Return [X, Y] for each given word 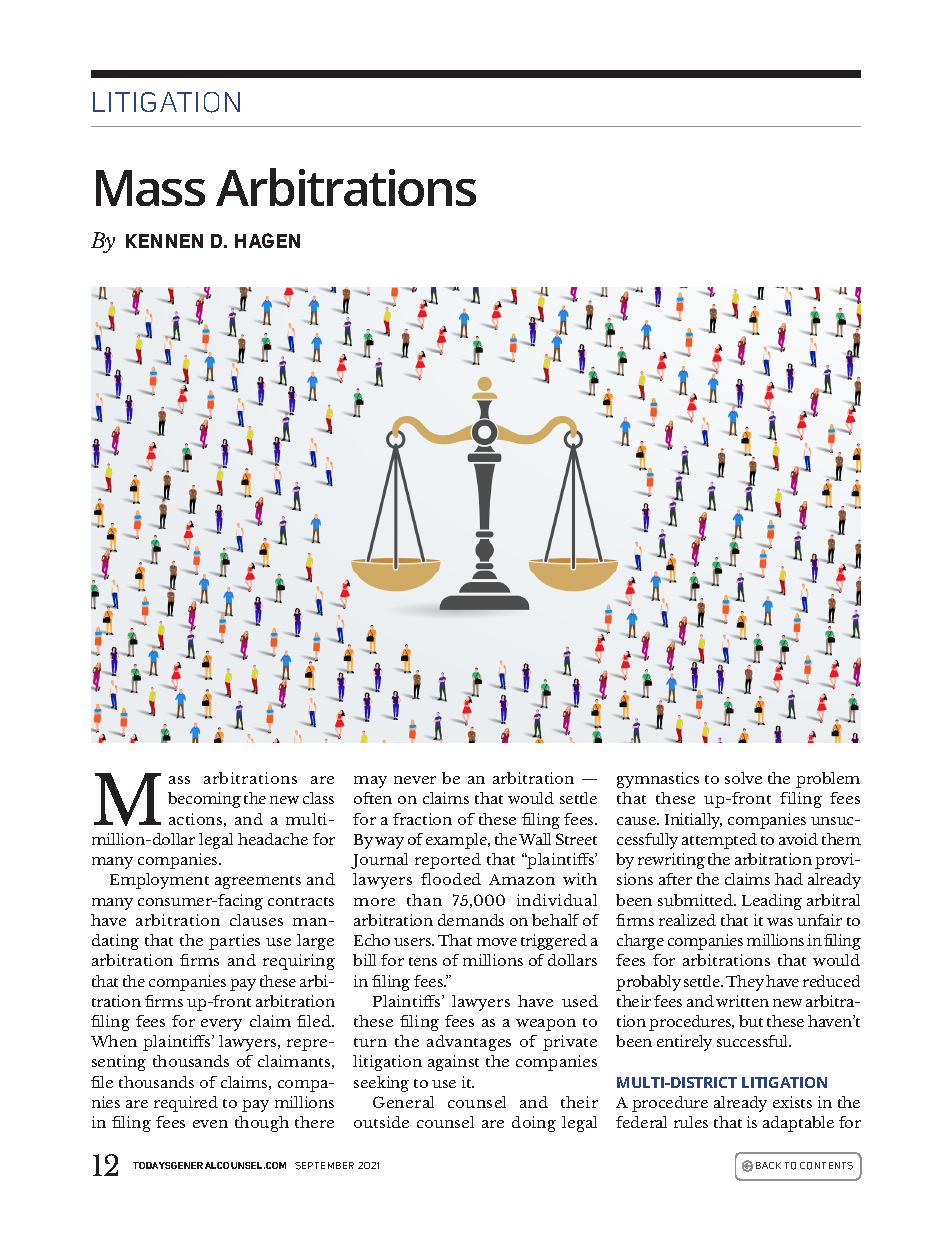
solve [743, 778]
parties [234, 942]
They [745, 983]
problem [828, 780]
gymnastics [658, 780]
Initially [693, 821]
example [457, 841]
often [373, 798]
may [370, 782]
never [415, 780]
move [497, 942]
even [210, 1124]
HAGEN [267, 240]
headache [273, 839]
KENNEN [164, 241]
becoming [204, 800]
